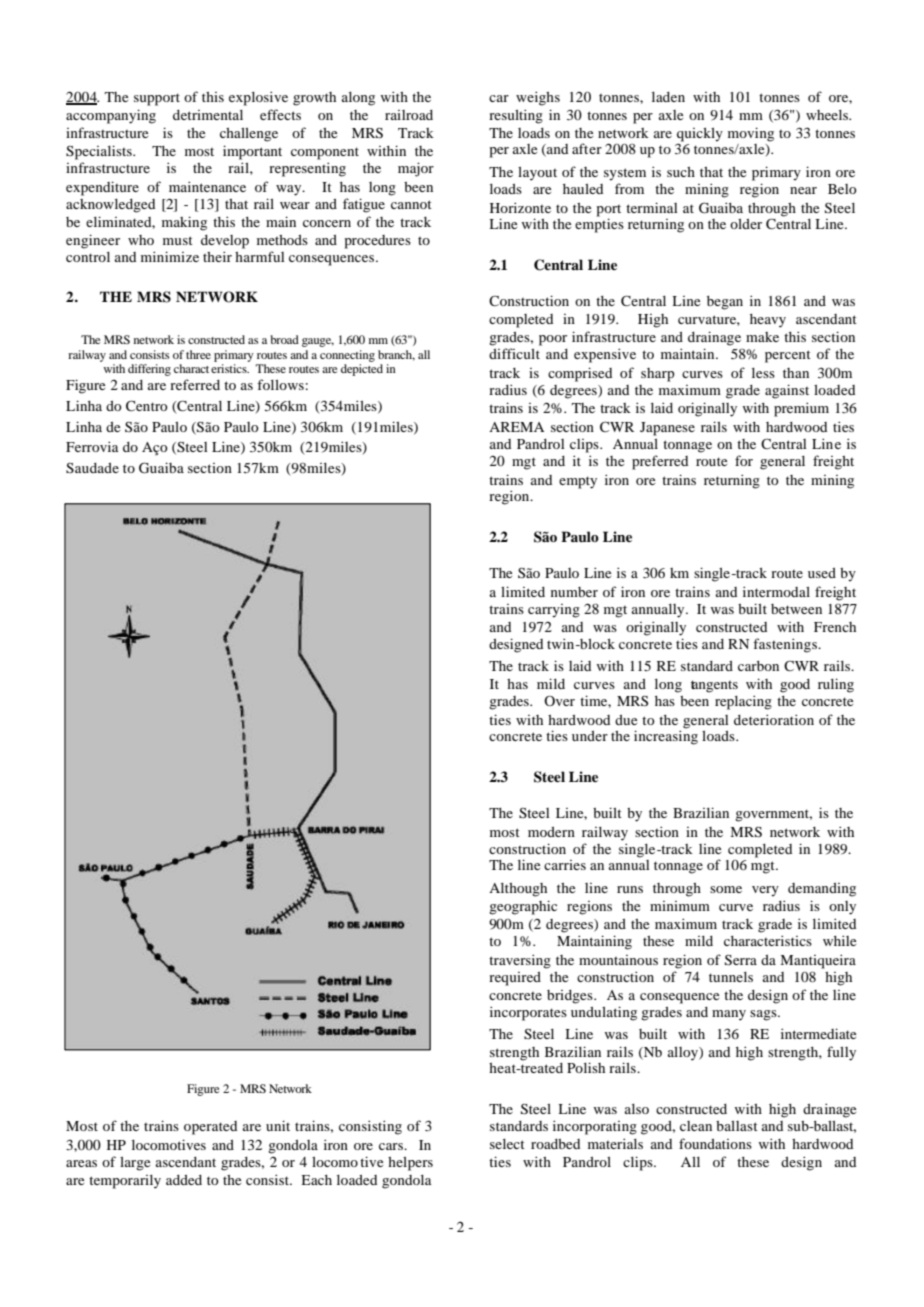 Image resolution: width=924 pixels, height=1307 pixels. I want to click on resulting, so click(516, 116).
